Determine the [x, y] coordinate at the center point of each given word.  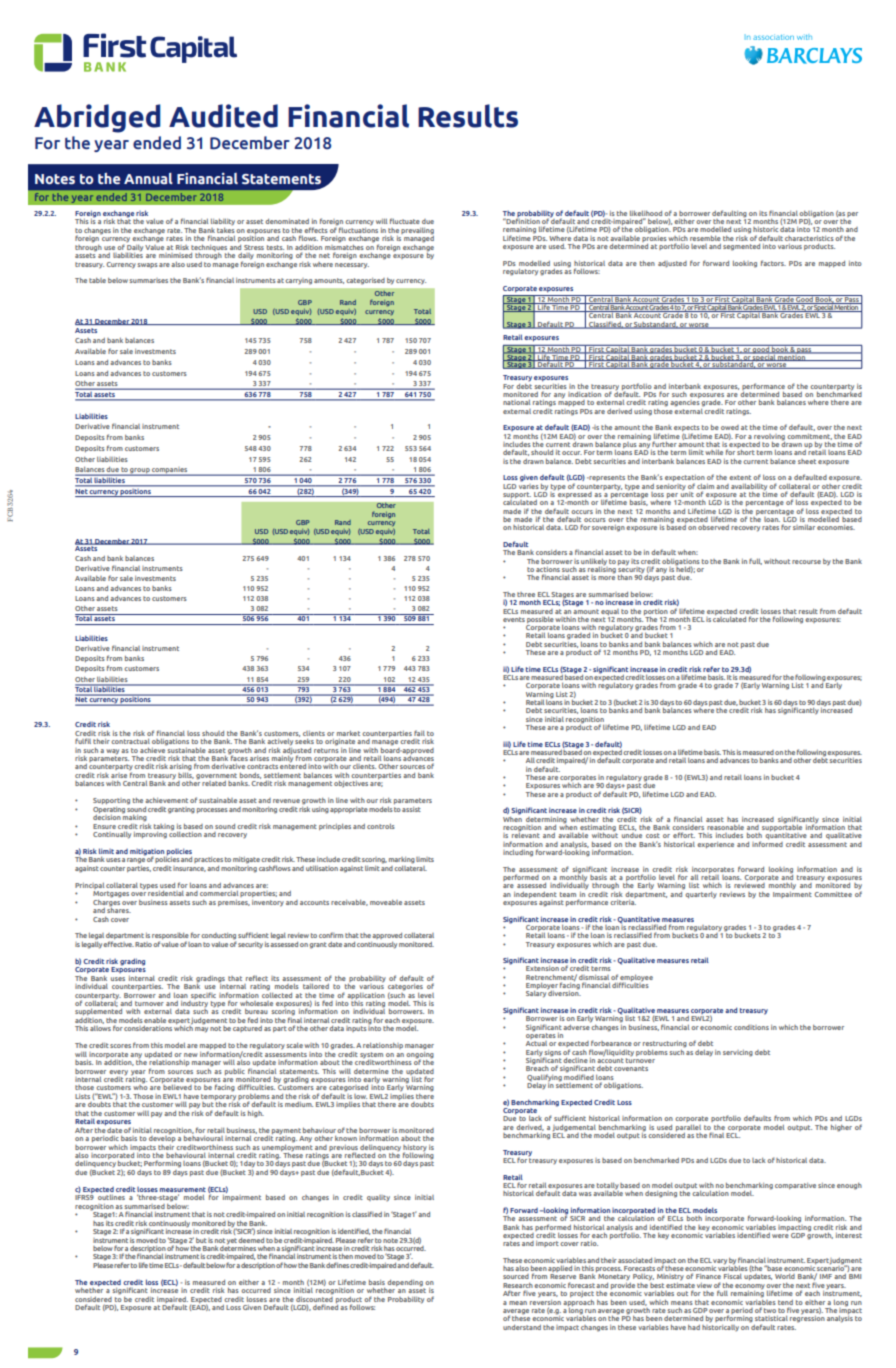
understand [522, 1327]
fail [419, 733]
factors [773, 263]
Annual [148, 178]
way [112, 752]
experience [715, 845]
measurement [183, 1189]
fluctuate [405, 221]
